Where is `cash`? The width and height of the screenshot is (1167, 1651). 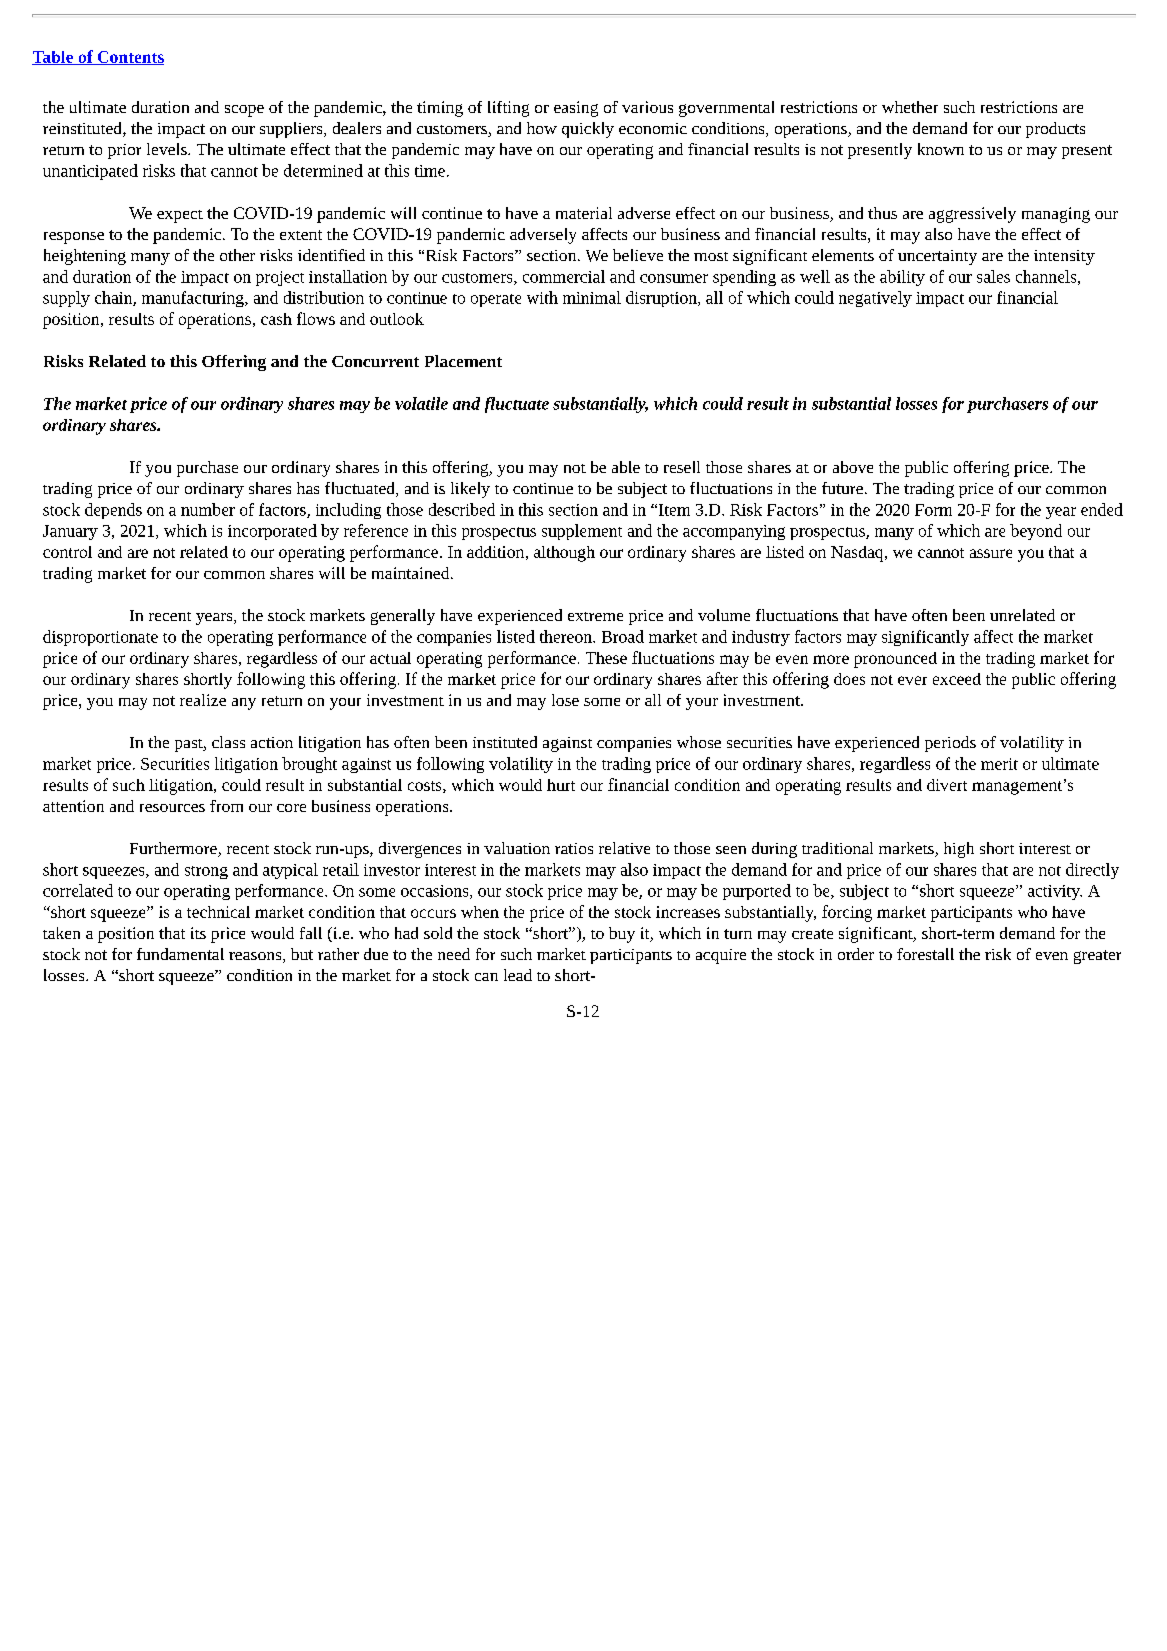 cash is located at coordinates (276, 319).
